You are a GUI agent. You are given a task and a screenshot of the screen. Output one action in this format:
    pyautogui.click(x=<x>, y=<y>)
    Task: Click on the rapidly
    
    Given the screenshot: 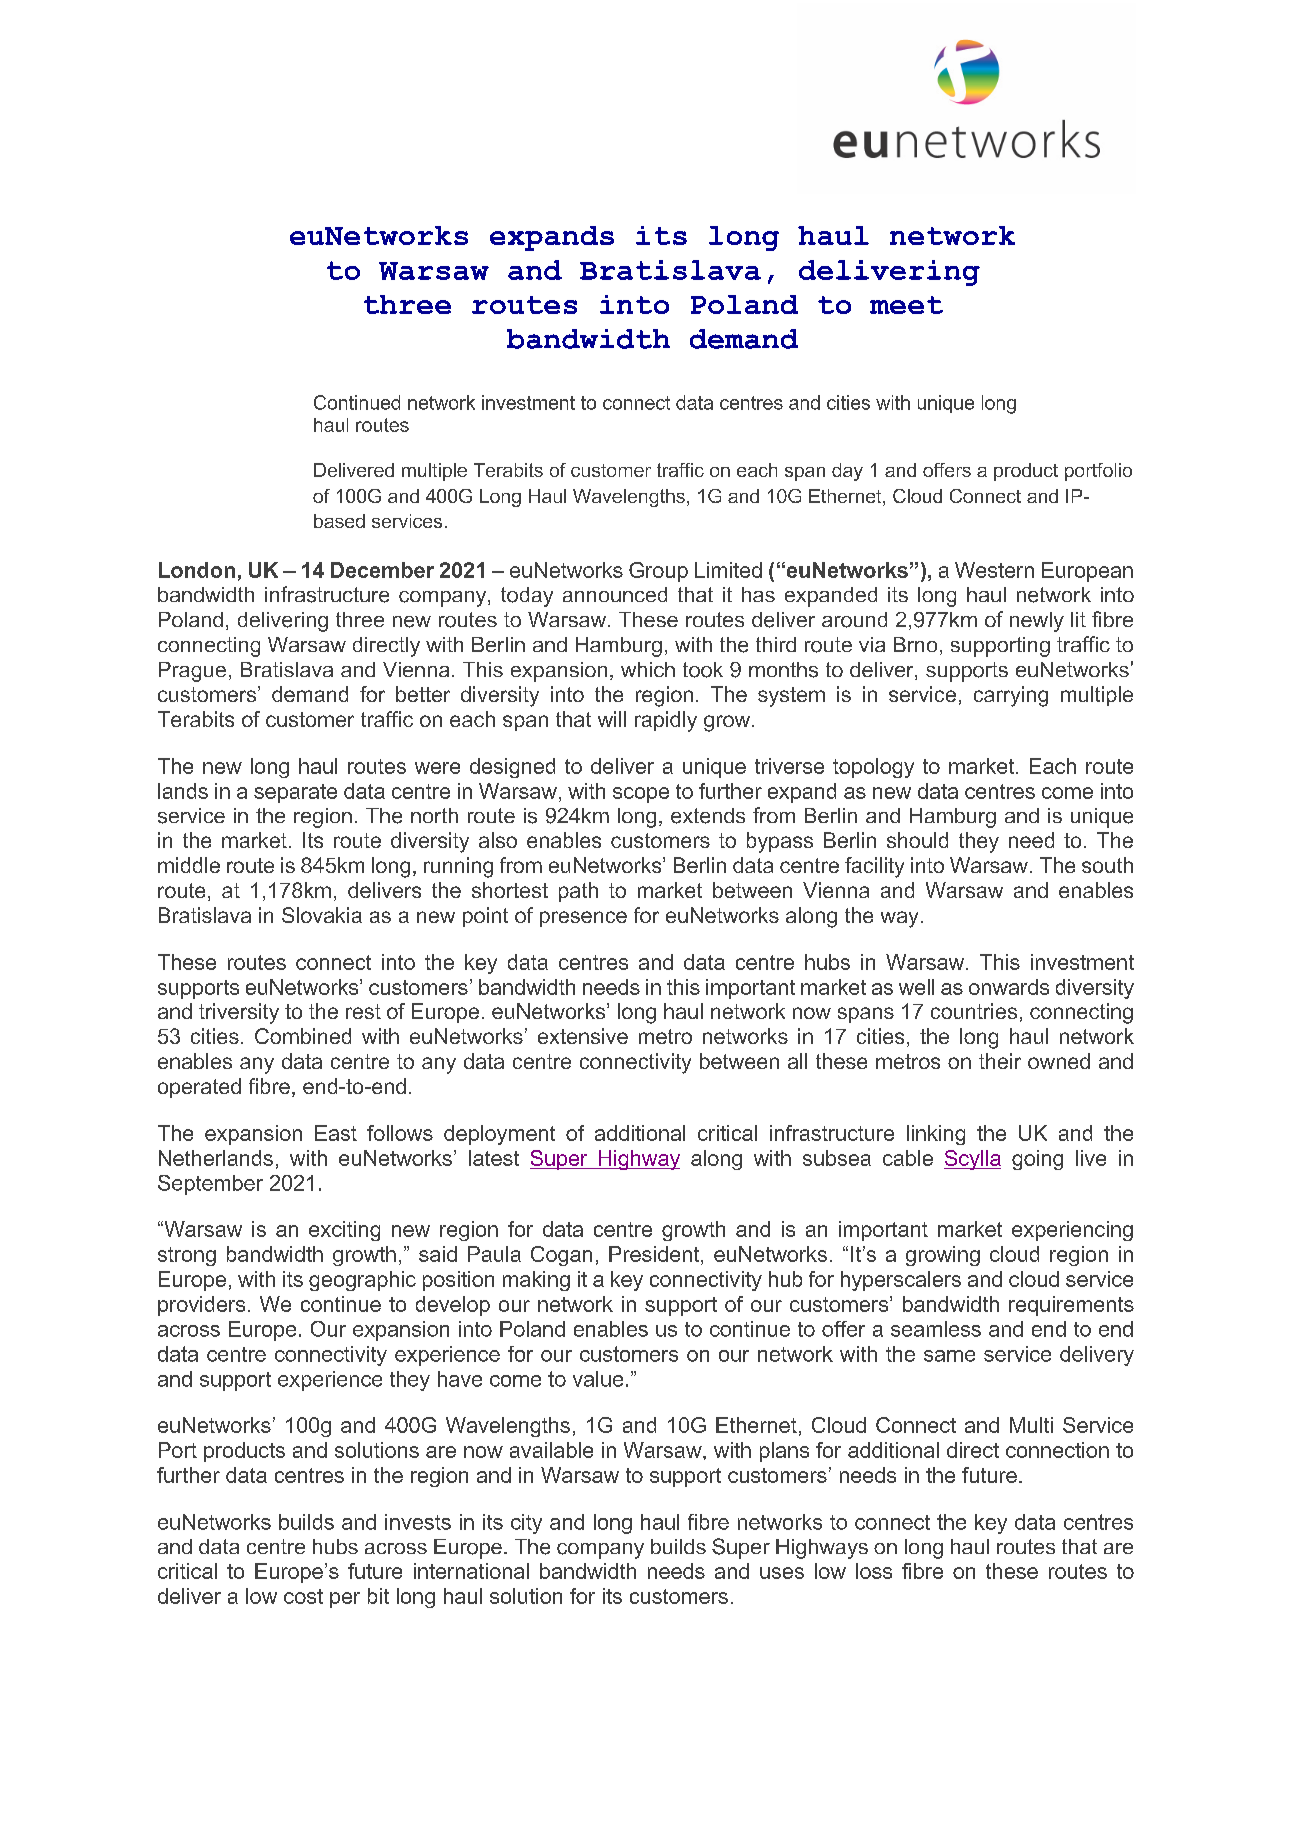 What is the action you would take?
    pyautogui.click(x=666, y=721)
